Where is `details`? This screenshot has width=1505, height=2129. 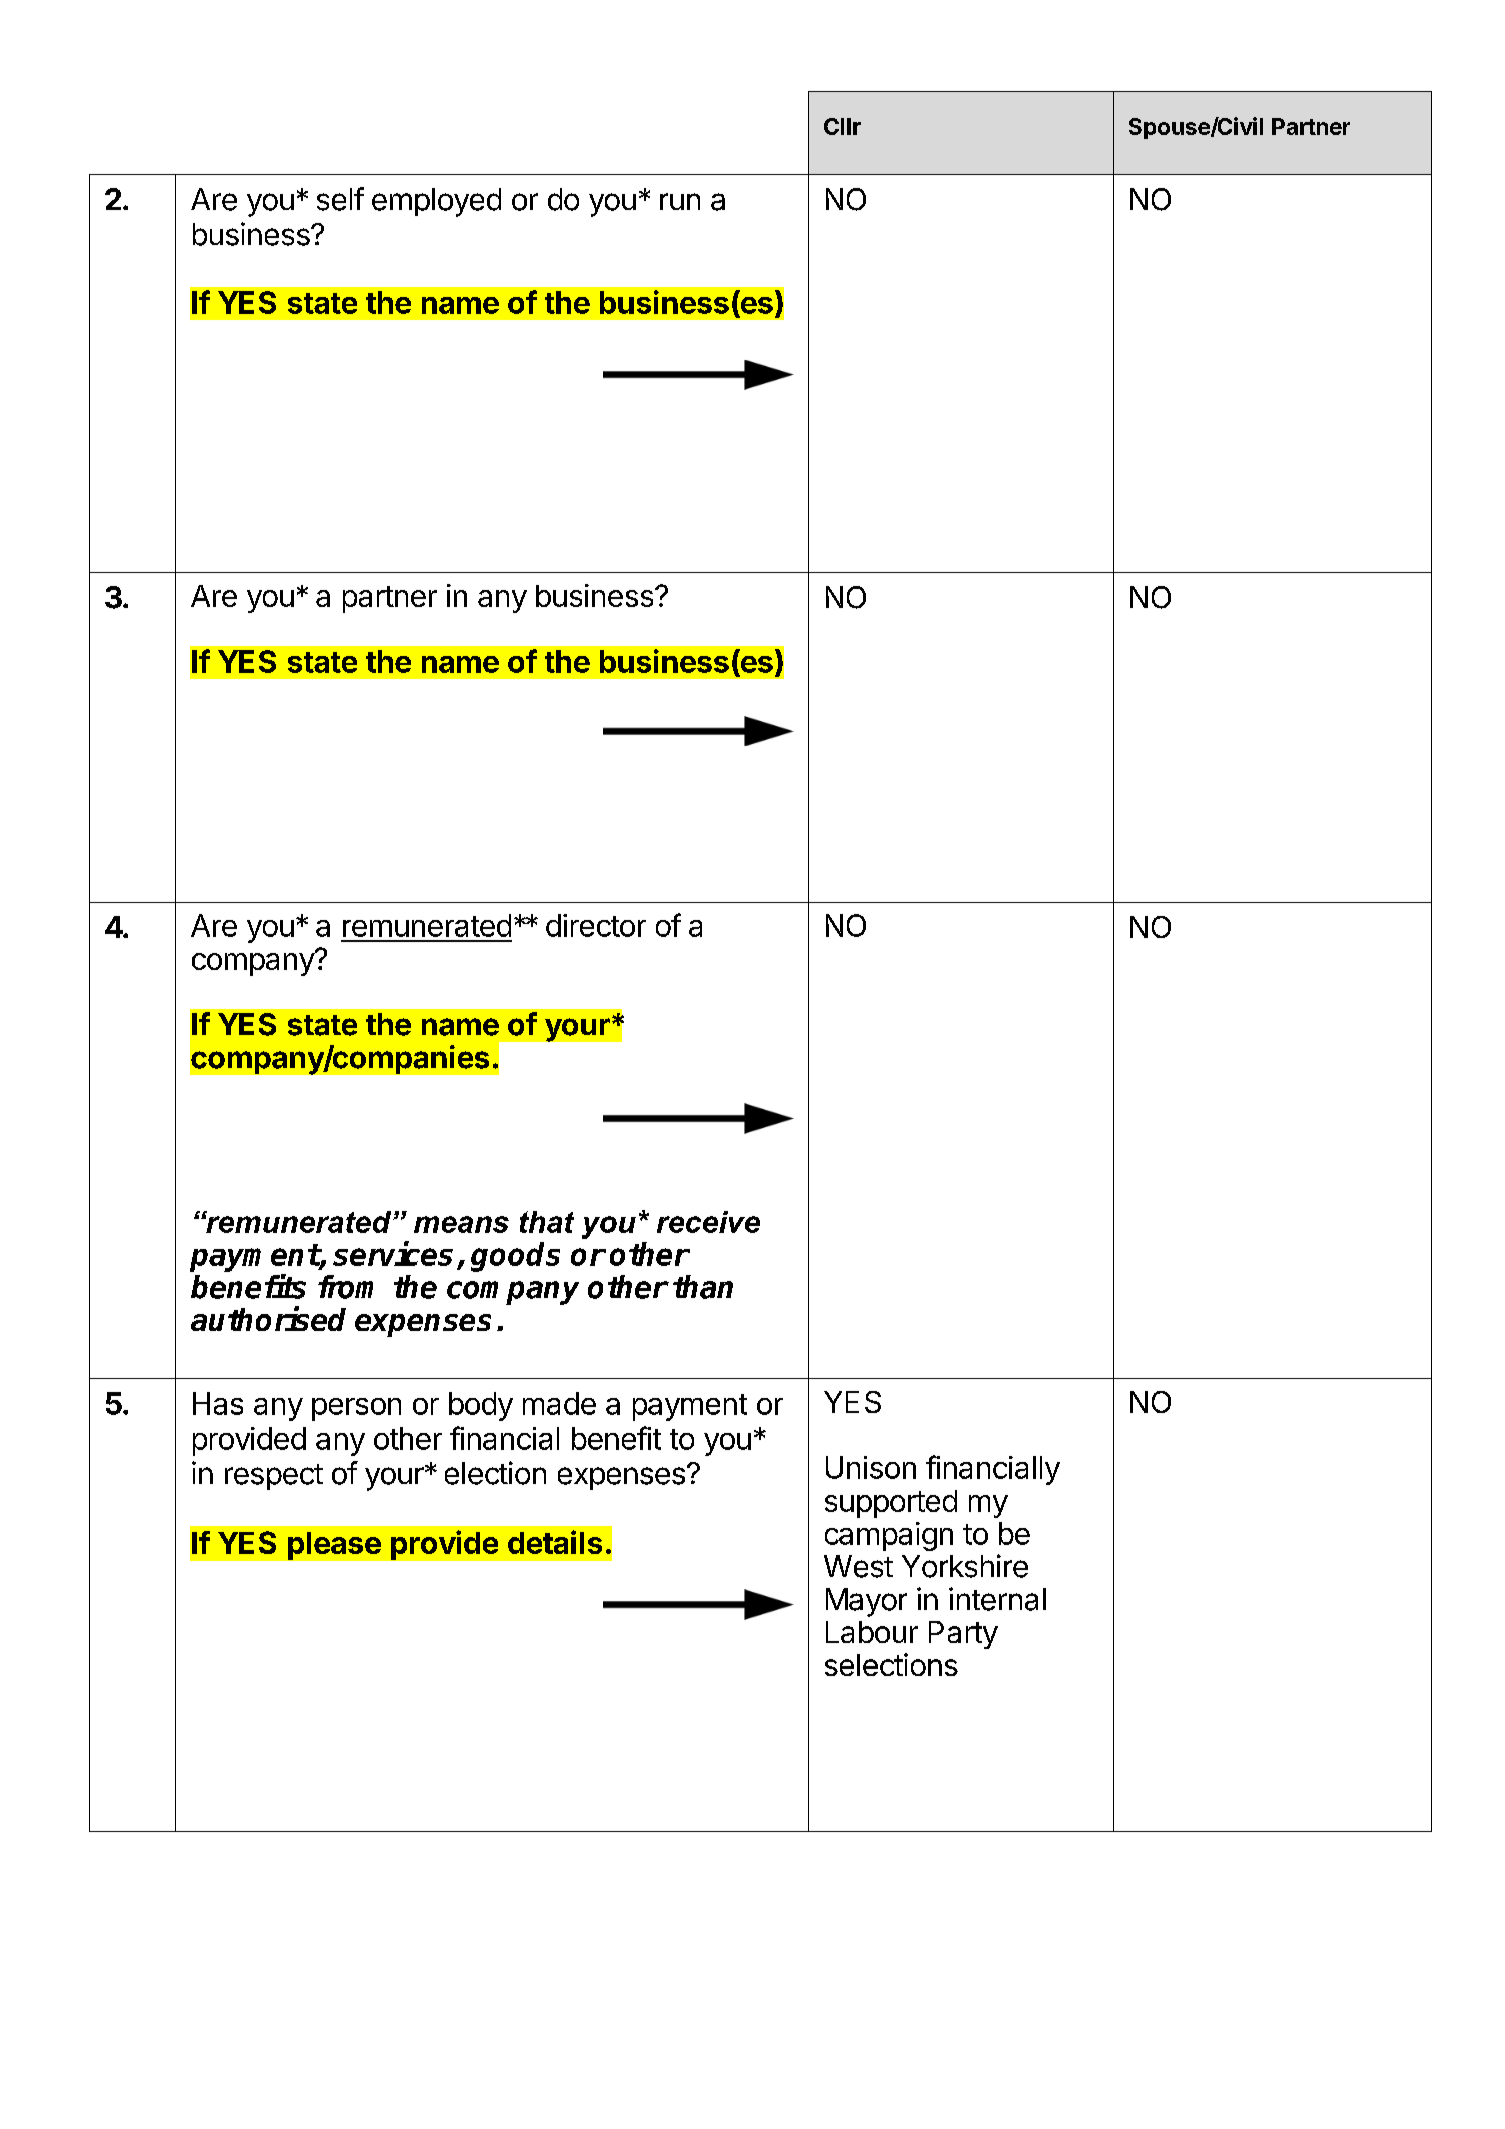
details is located at coordinates (555, 1542).
